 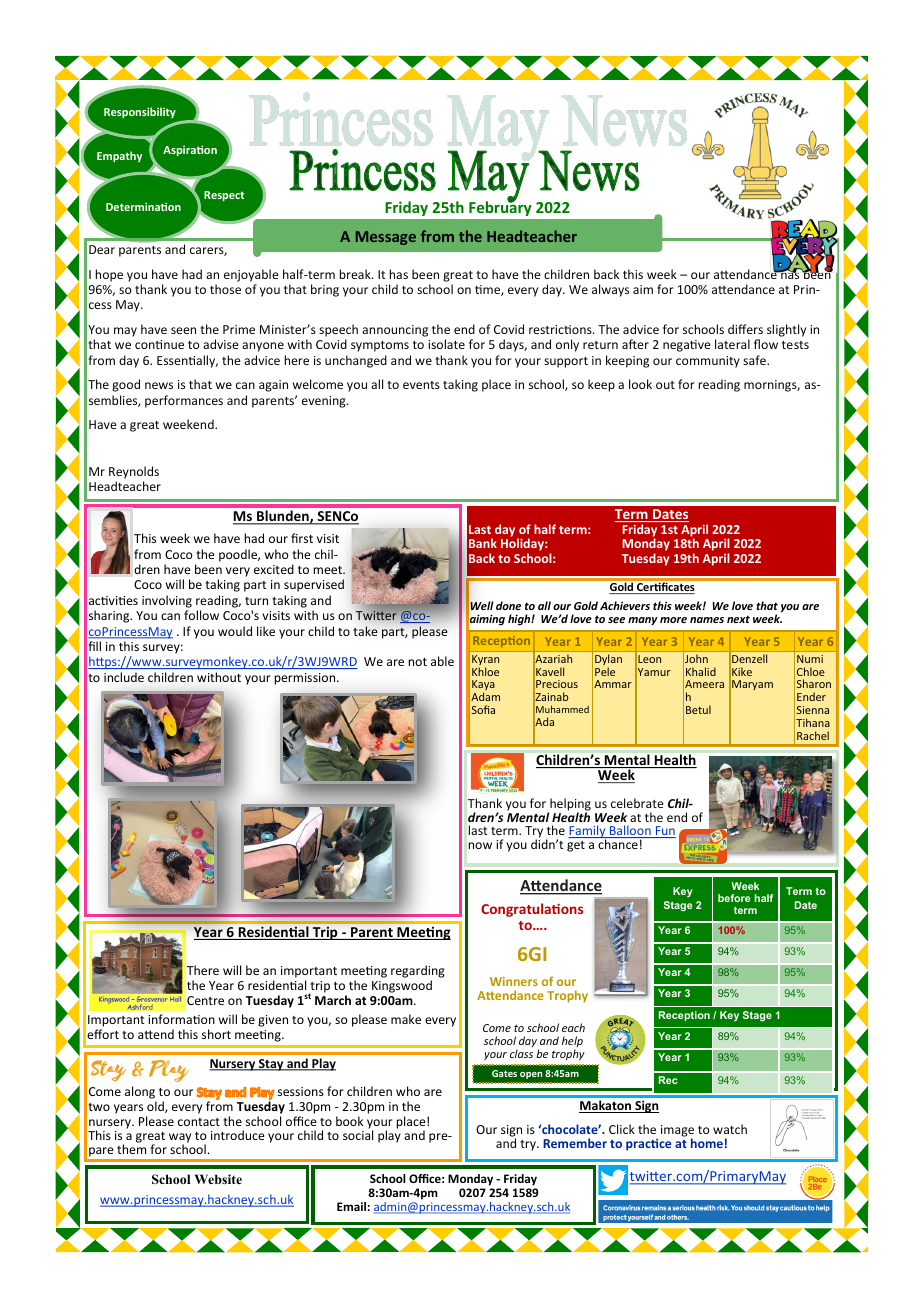 What do you see at coordinates (610, 290) in the screenshot?
I see `always` at bounding box center [610, 290].
